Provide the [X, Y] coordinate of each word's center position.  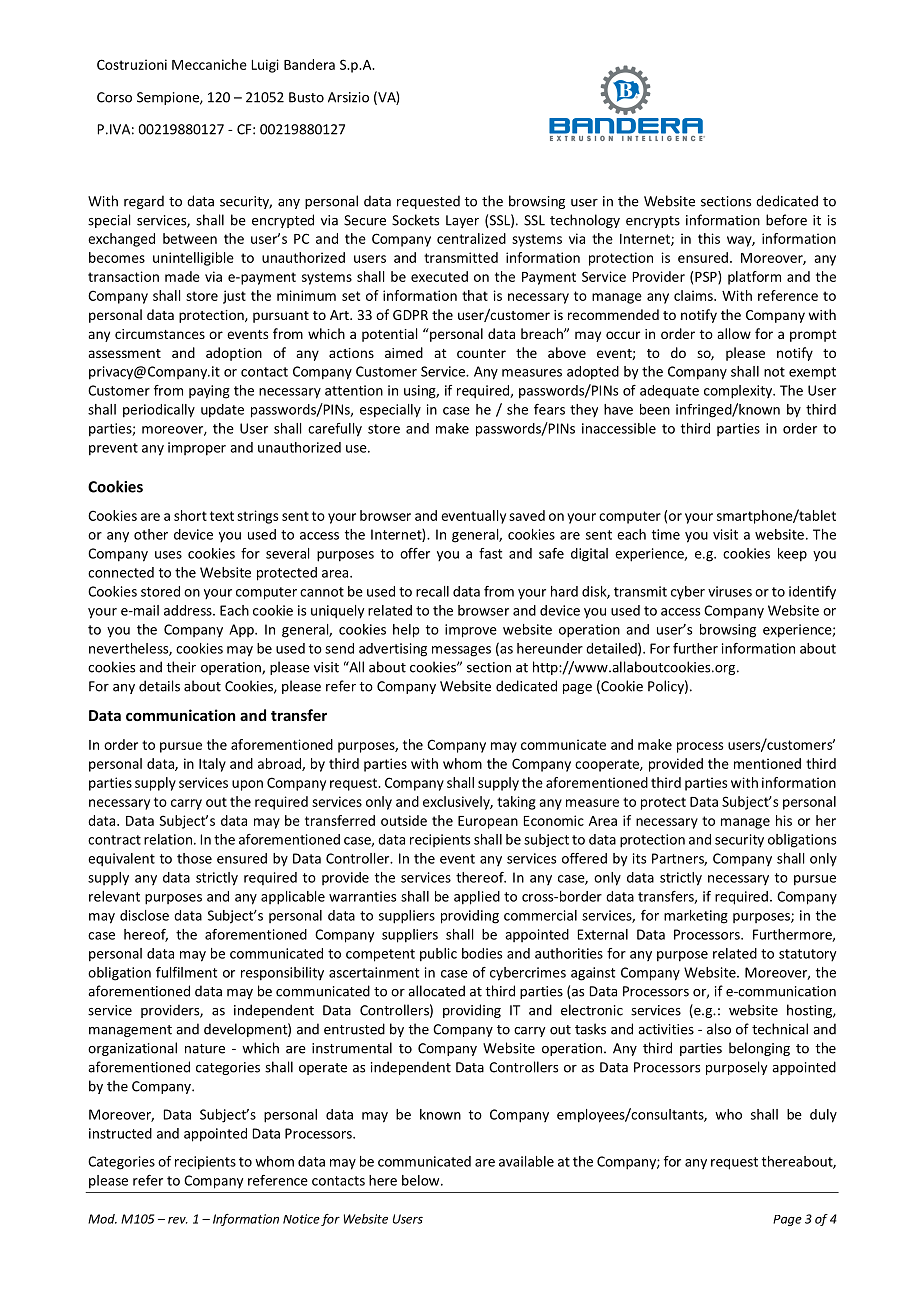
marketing [696, 917]
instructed [120, 1133]
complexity [739, 392]
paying [209, 392]
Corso [114, 97]
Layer [462, 221]
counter [481, 353]
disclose [144, 915]
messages [461, 651]
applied [477, 898]
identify [812, 592]
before [786, 220]
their [181, 667]
